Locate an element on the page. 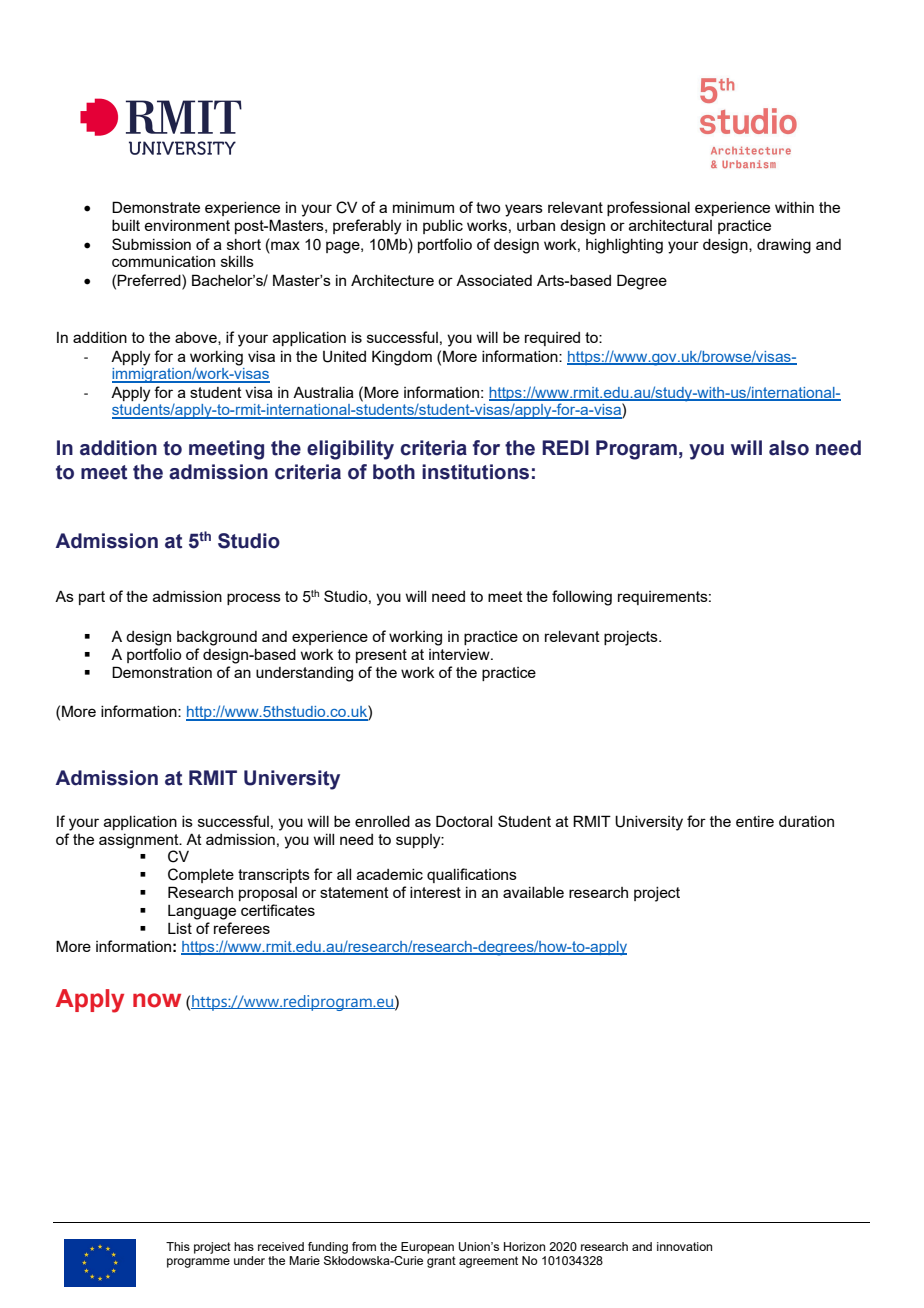  This is located at coordinates (178, 1246).
